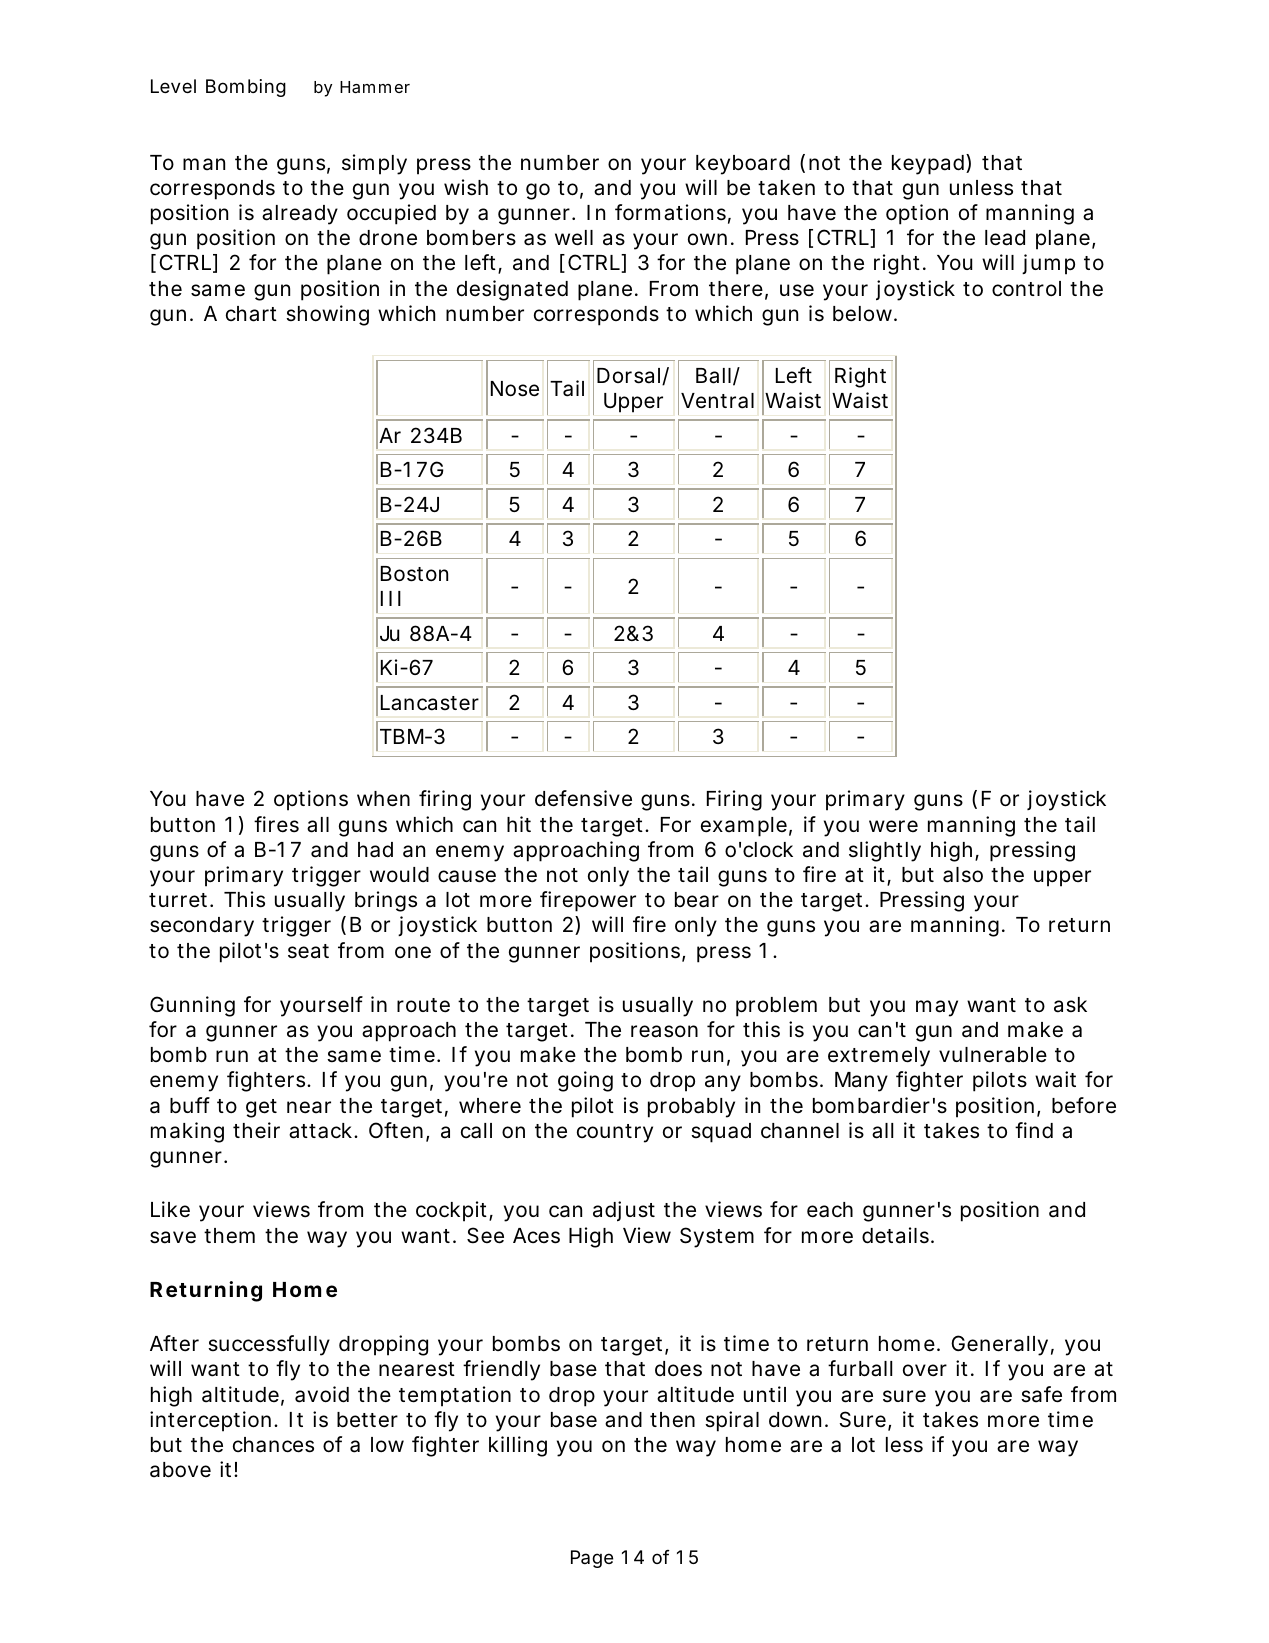  Describe the element at coordinates (374, 164) in the page. I see `simply` at that location.
